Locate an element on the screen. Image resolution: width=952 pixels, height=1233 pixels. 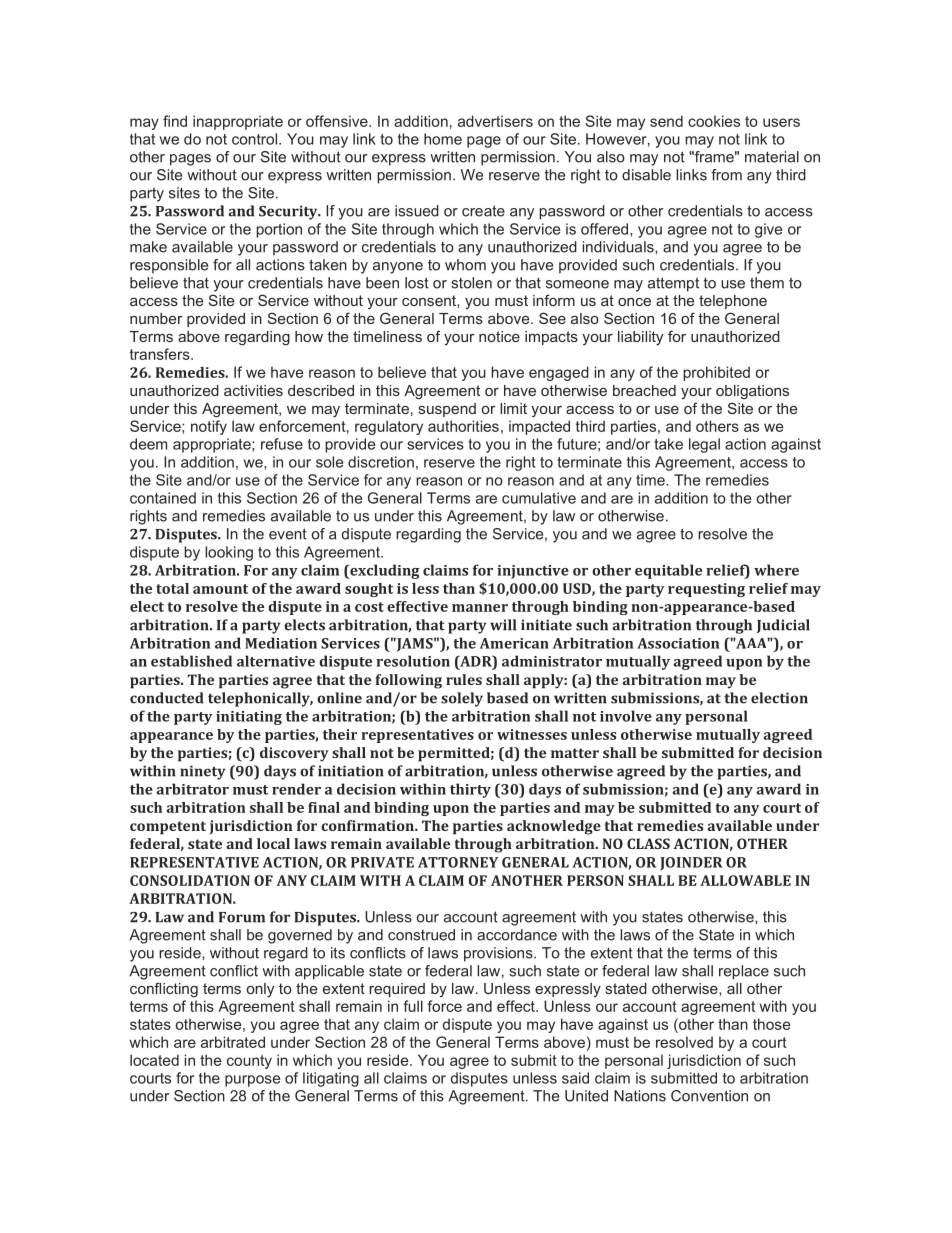
from is located at coordinates (726, 175).
